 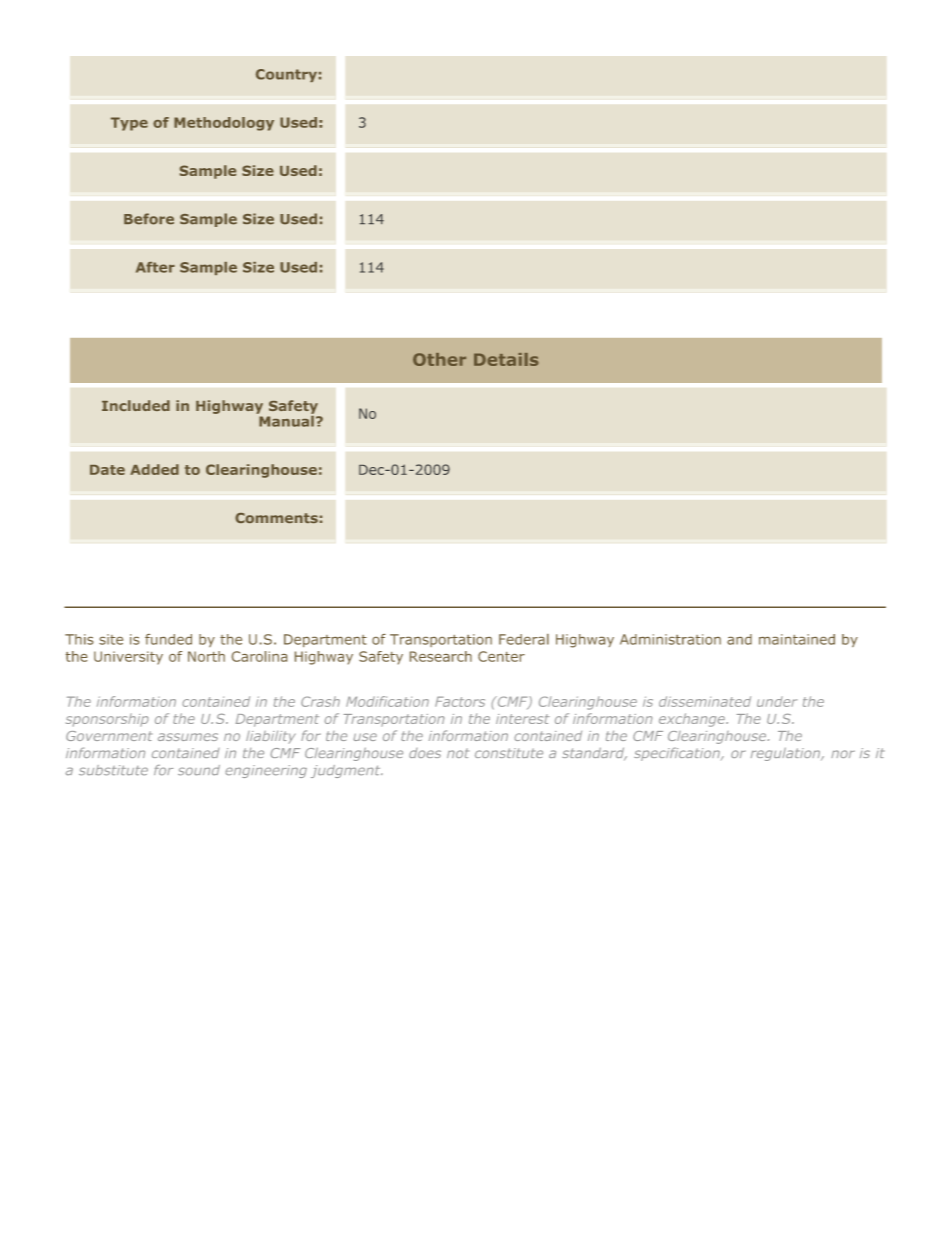 I want to click on Details, so click(x=506, y=359).
